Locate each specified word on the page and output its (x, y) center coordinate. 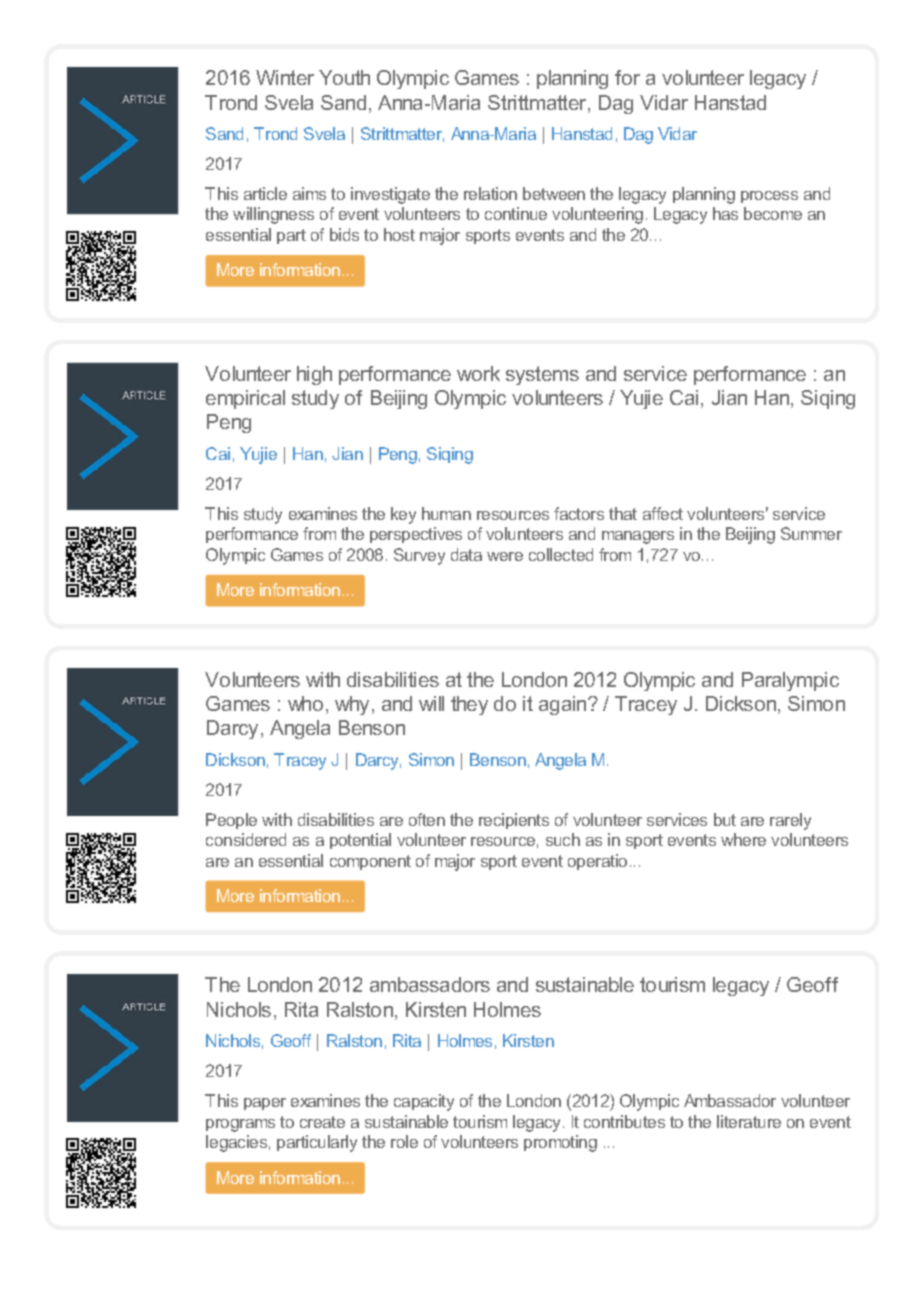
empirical (245, 399)
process (769, 197)
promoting (560, 1143)
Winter (285, 77)
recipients (514, 821)
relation (490, 193)
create (322, 1122)
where (743, 839)
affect (663, 513)
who (305, 703)
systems (542, 375)
